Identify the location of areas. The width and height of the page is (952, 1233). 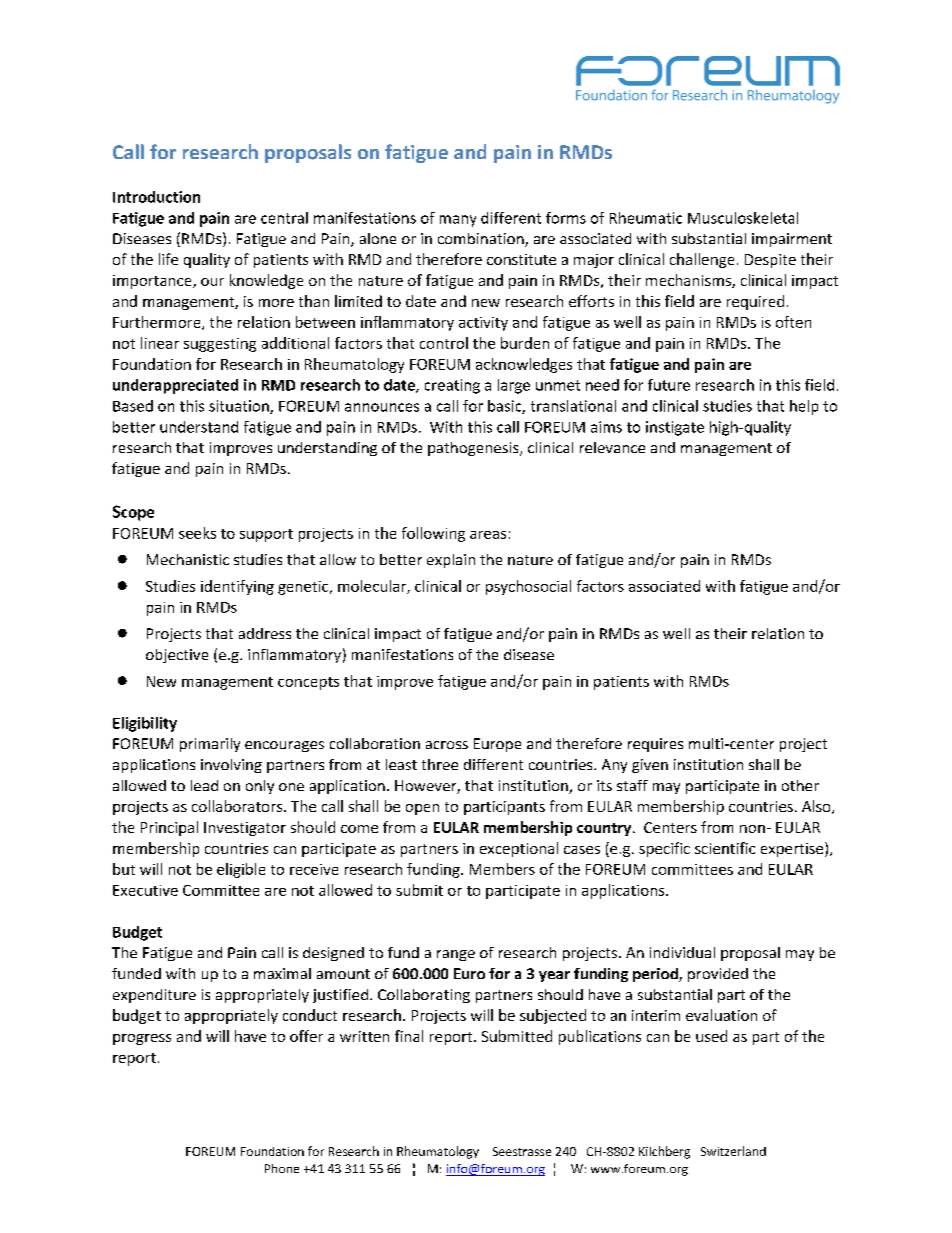
(488, 535).
